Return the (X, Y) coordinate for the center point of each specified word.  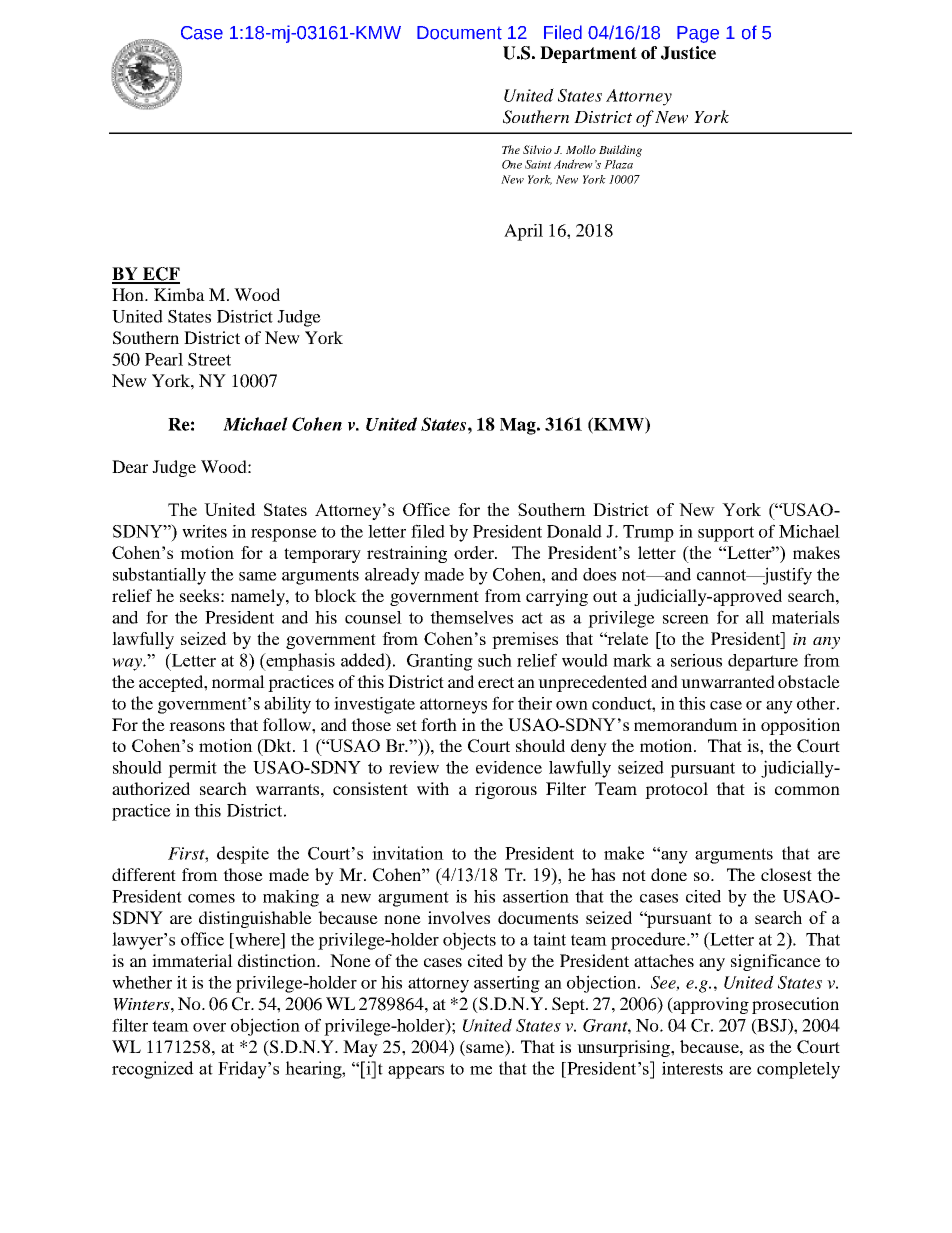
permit (192, 769)
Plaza (618, 164)
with (433, 788)
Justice (688, 53)
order (475, 552)
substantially (159, 576)
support (726, 534)
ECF (160, 275)
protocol (676, 790)
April (523, 232)
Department (588, 54)
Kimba (179, 294)
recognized (153, 1070)
